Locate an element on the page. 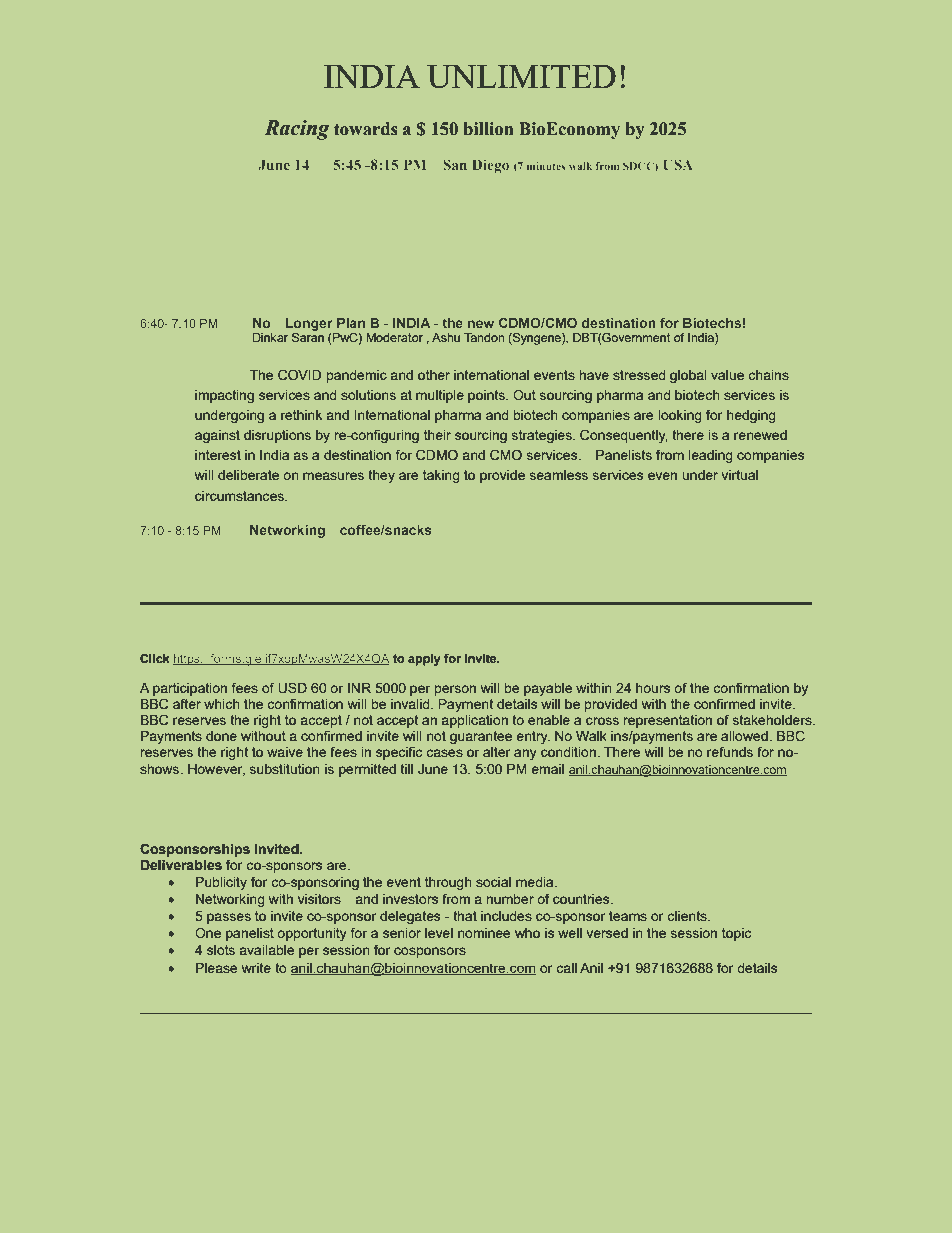  nominee is located at coordinates (484, 933).
